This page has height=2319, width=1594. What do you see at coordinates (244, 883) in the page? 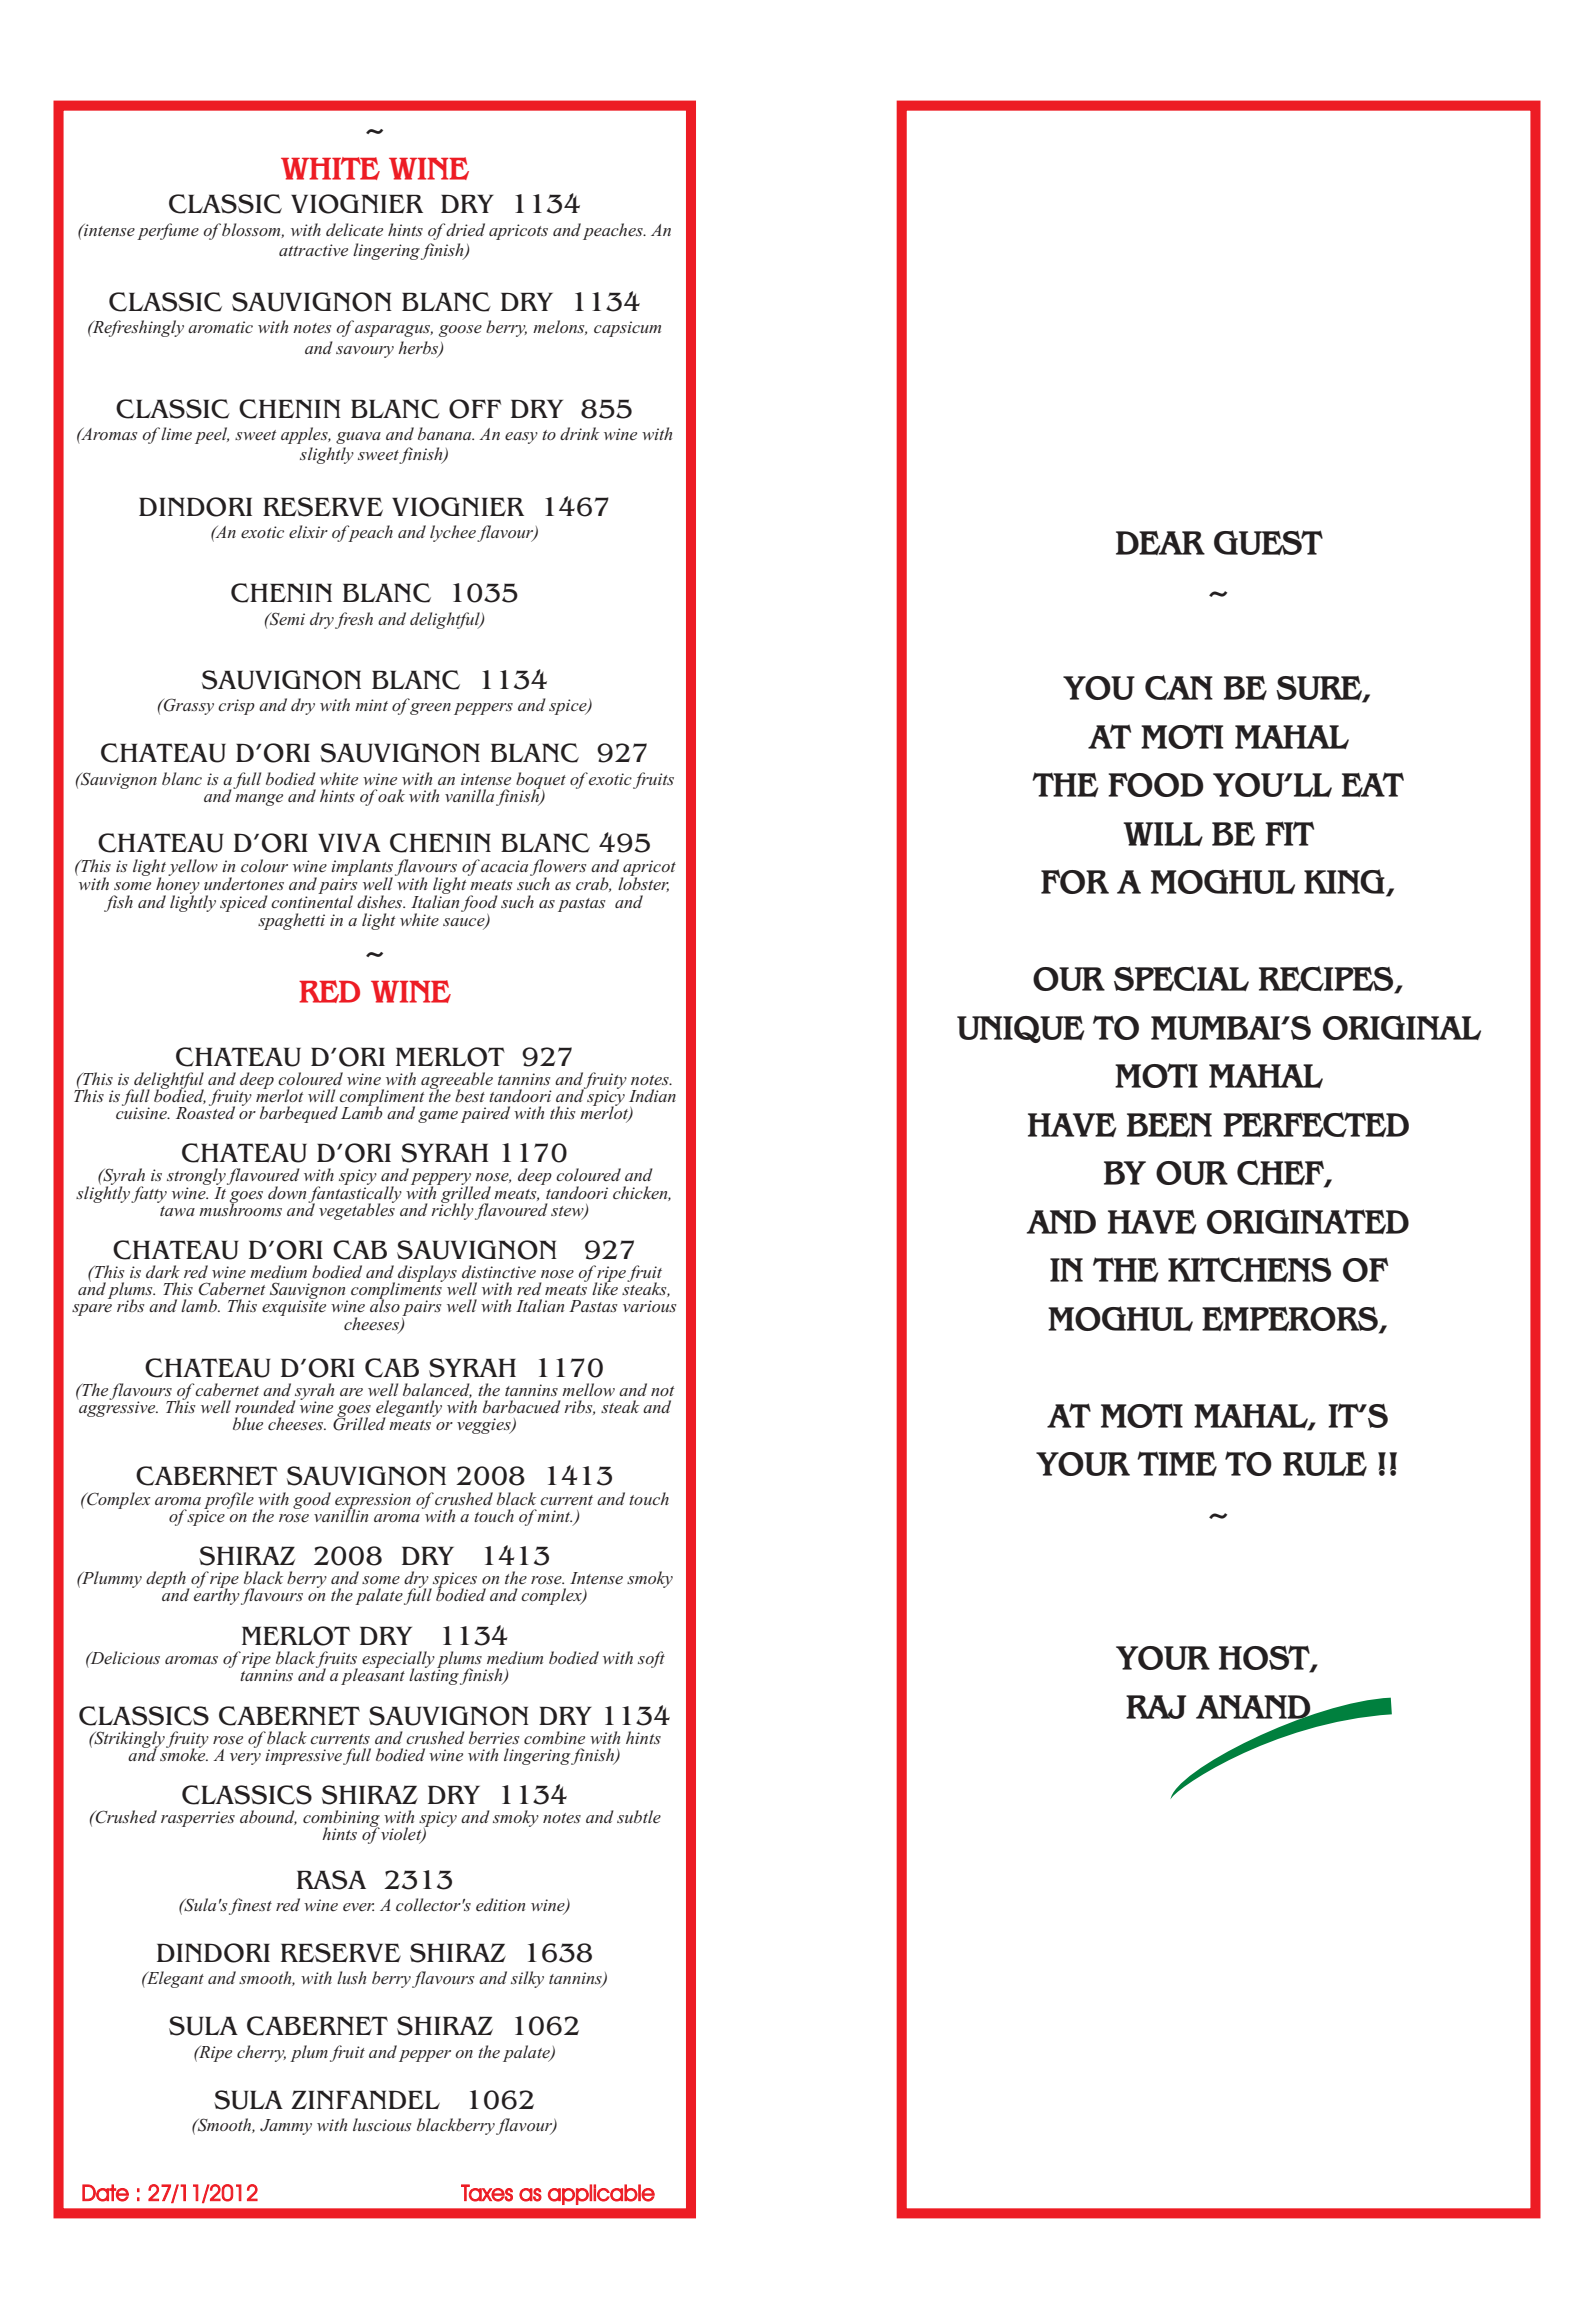
I see `undertones` at bounding box center [244, 883].
